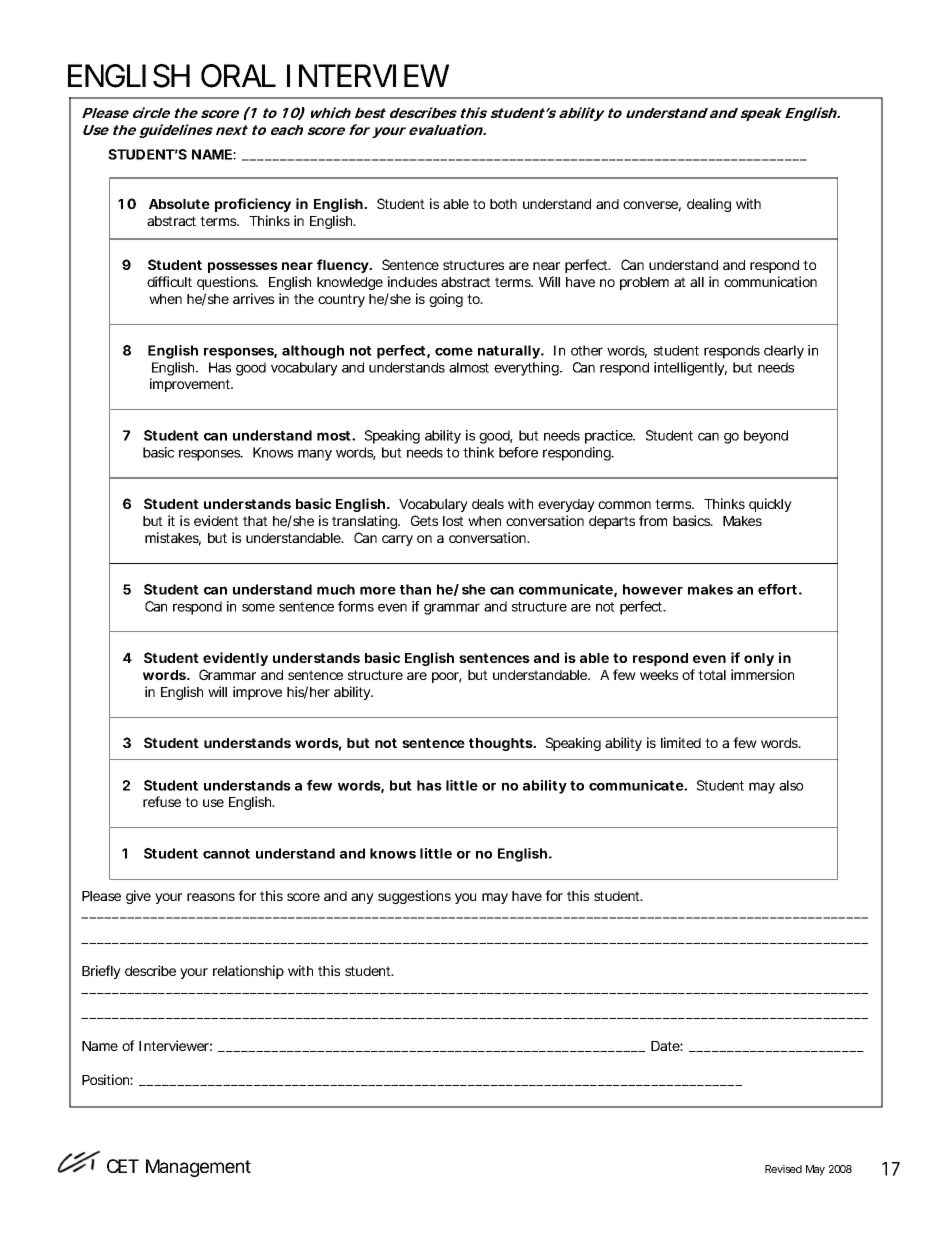  I want to click on both, so click(503, 204).
